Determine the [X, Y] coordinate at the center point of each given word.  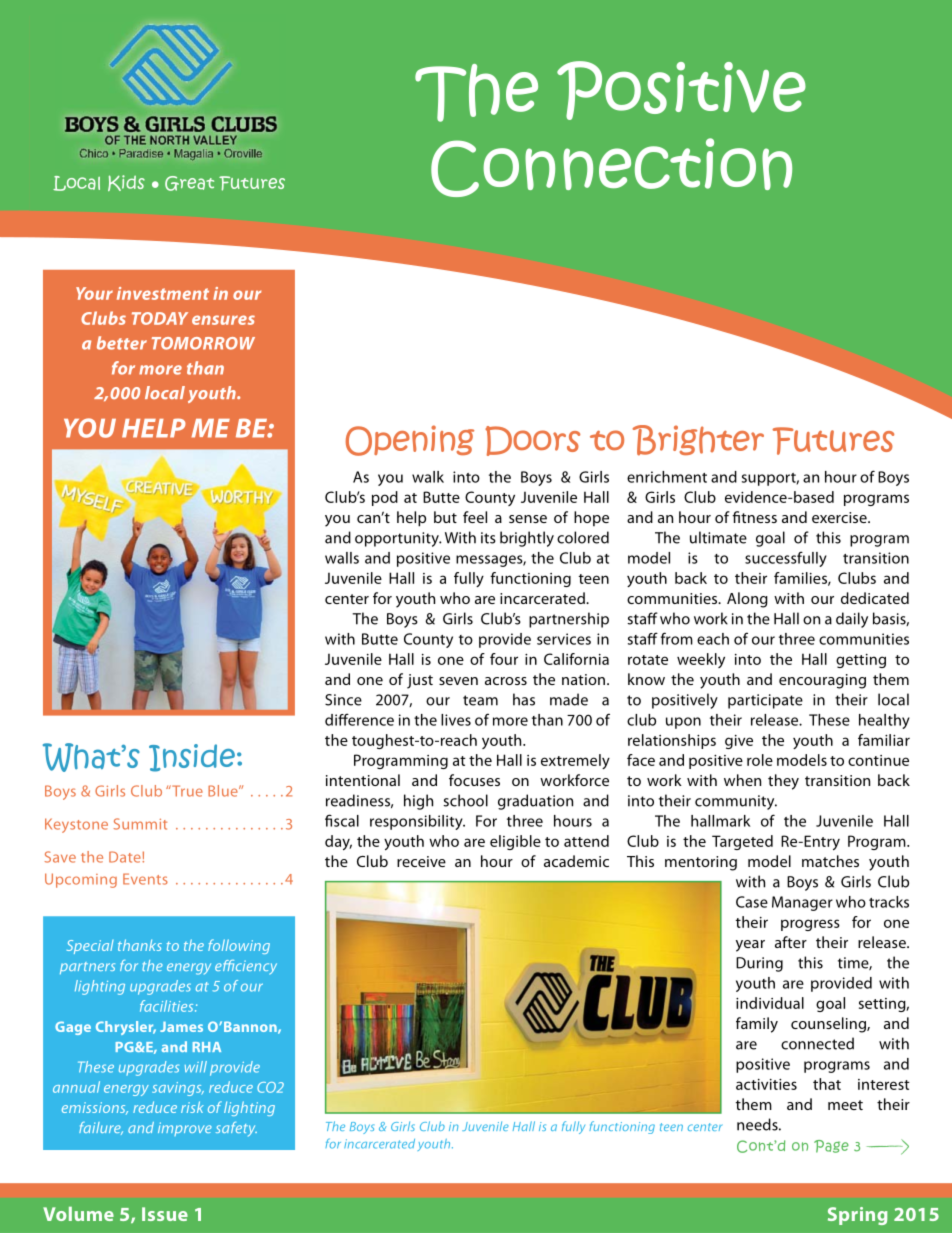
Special [90, 947]
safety [236, 1129]
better [122, 343]
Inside [192, 758]
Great [189, 183]
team [480, 700]
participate [765, 701]
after [791, 942]
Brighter [698, 440]
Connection [611, 167]
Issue [165, 1214]
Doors [532, 441]
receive [421, 861]
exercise [840, 517]
